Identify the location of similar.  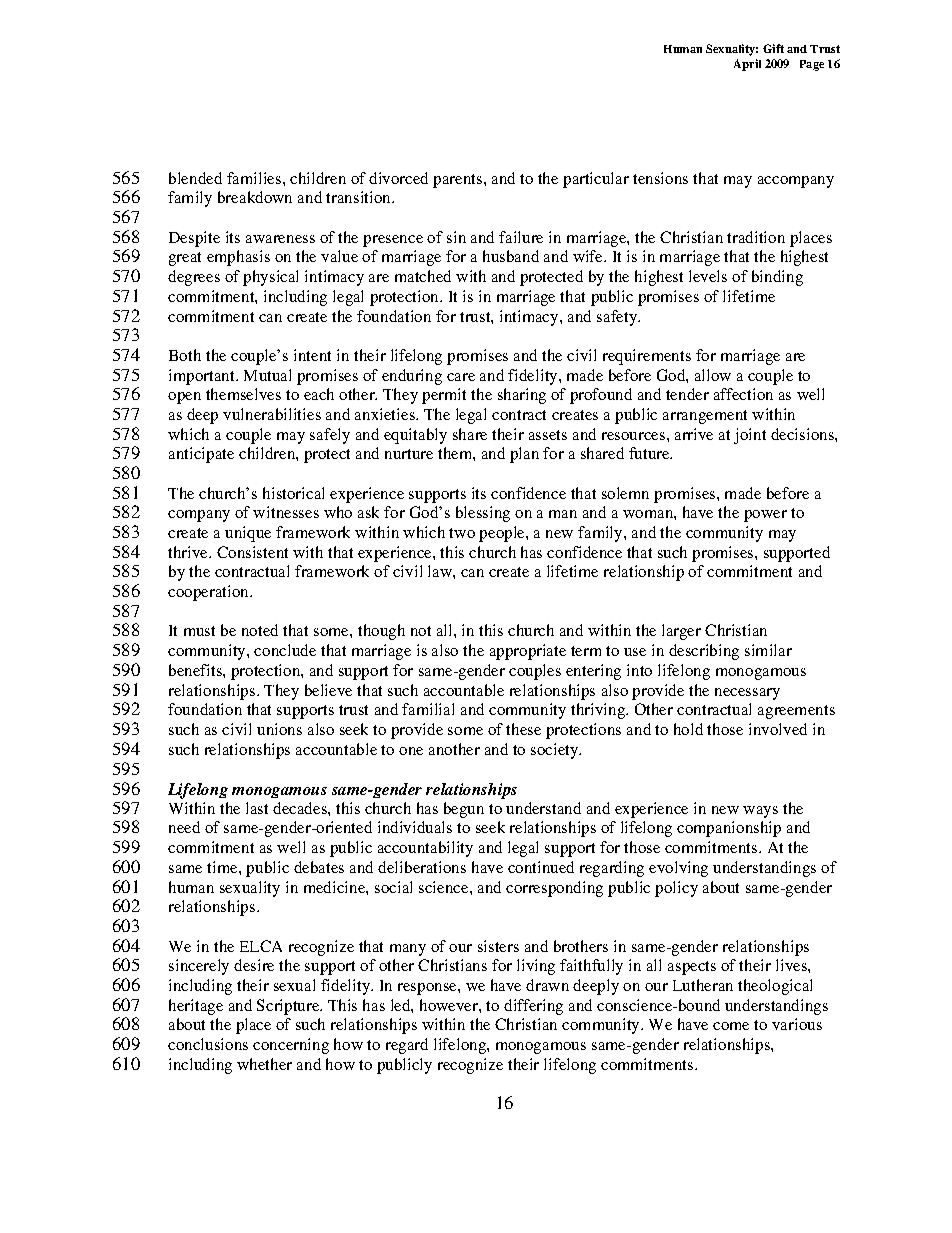
(768, 650).
